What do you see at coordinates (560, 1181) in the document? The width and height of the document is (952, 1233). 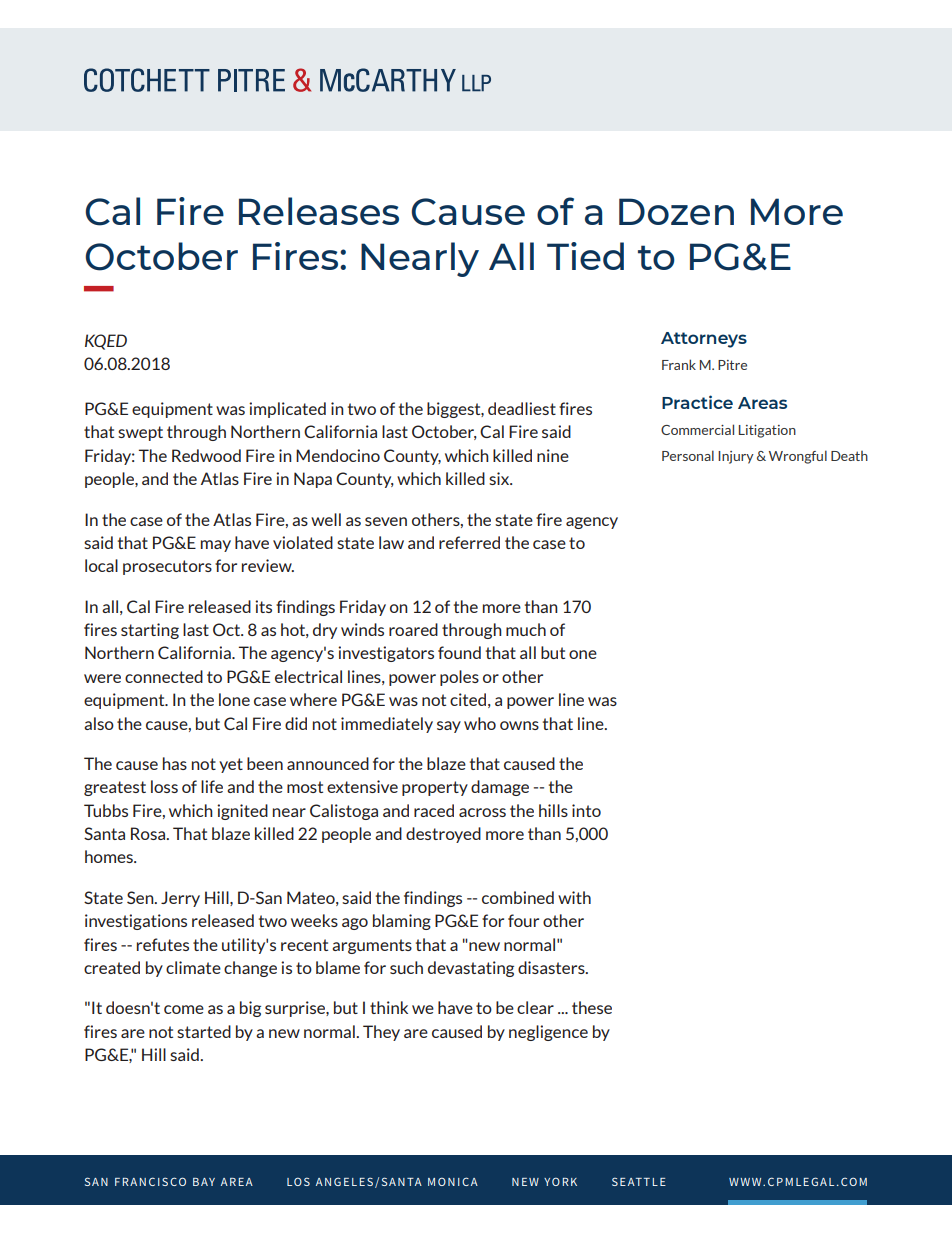 I see `YORK` at bounding box center [560, 1181].
